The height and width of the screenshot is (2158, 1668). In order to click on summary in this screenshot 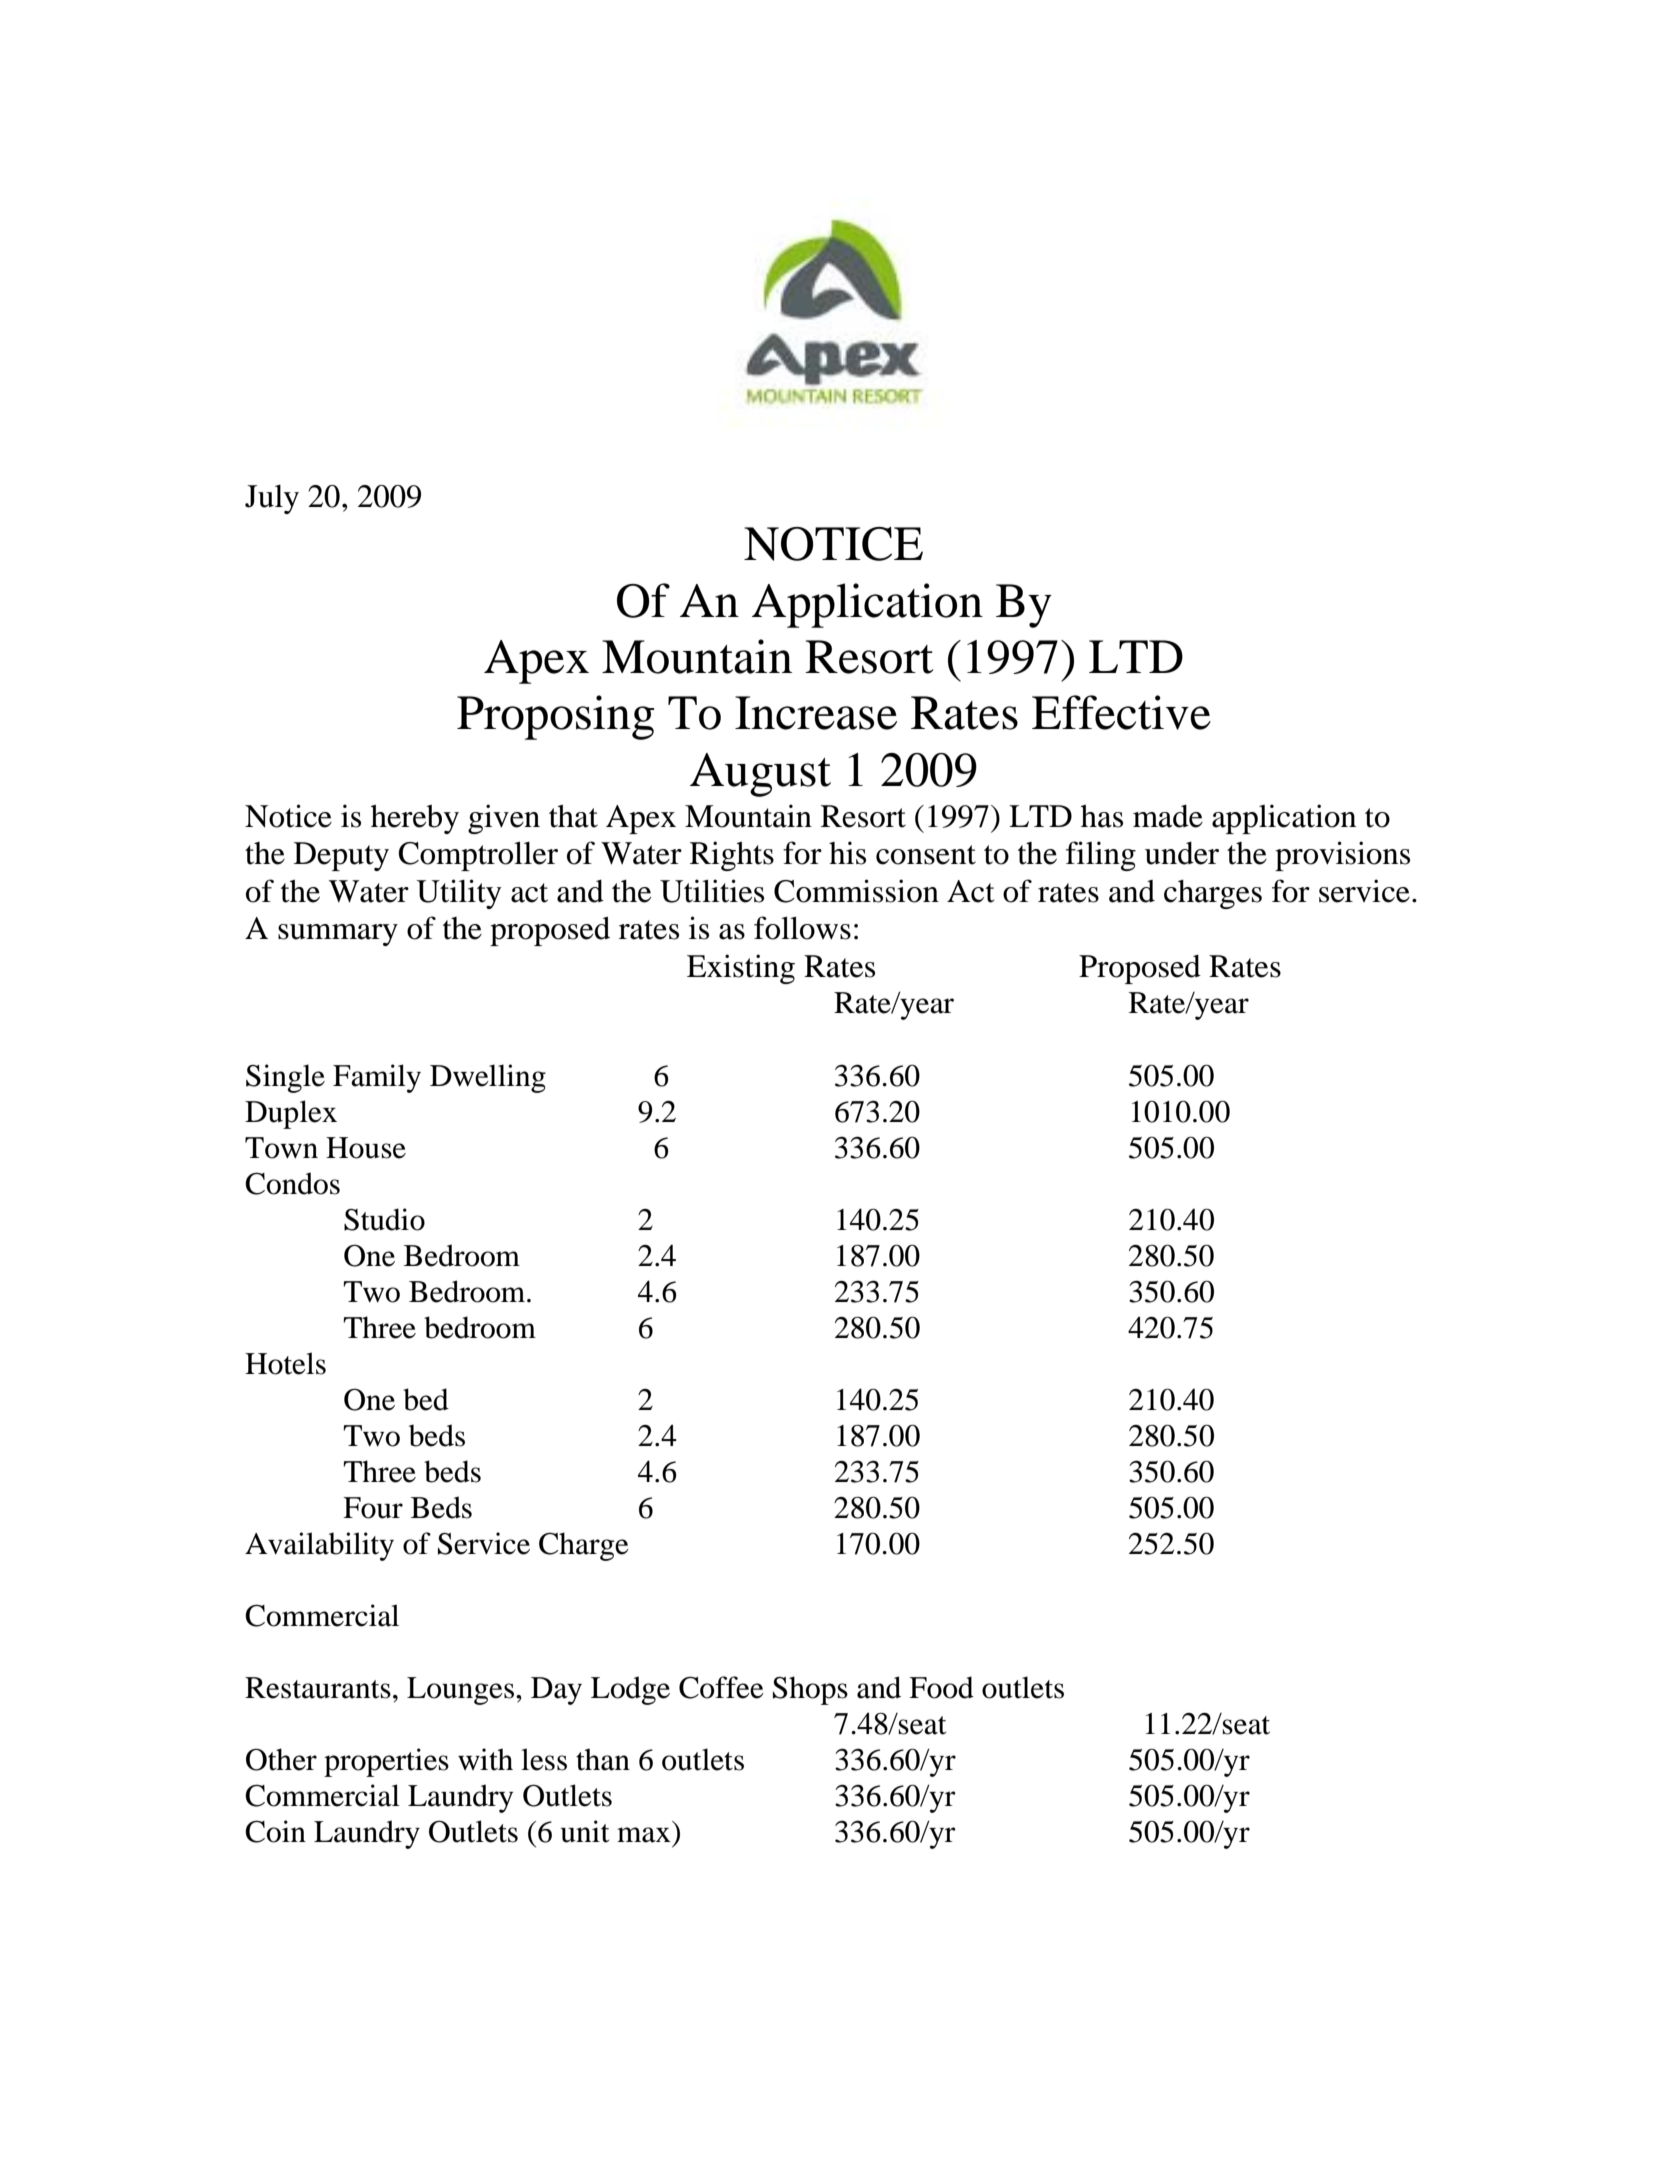, I will do `click(338, 935)`.
